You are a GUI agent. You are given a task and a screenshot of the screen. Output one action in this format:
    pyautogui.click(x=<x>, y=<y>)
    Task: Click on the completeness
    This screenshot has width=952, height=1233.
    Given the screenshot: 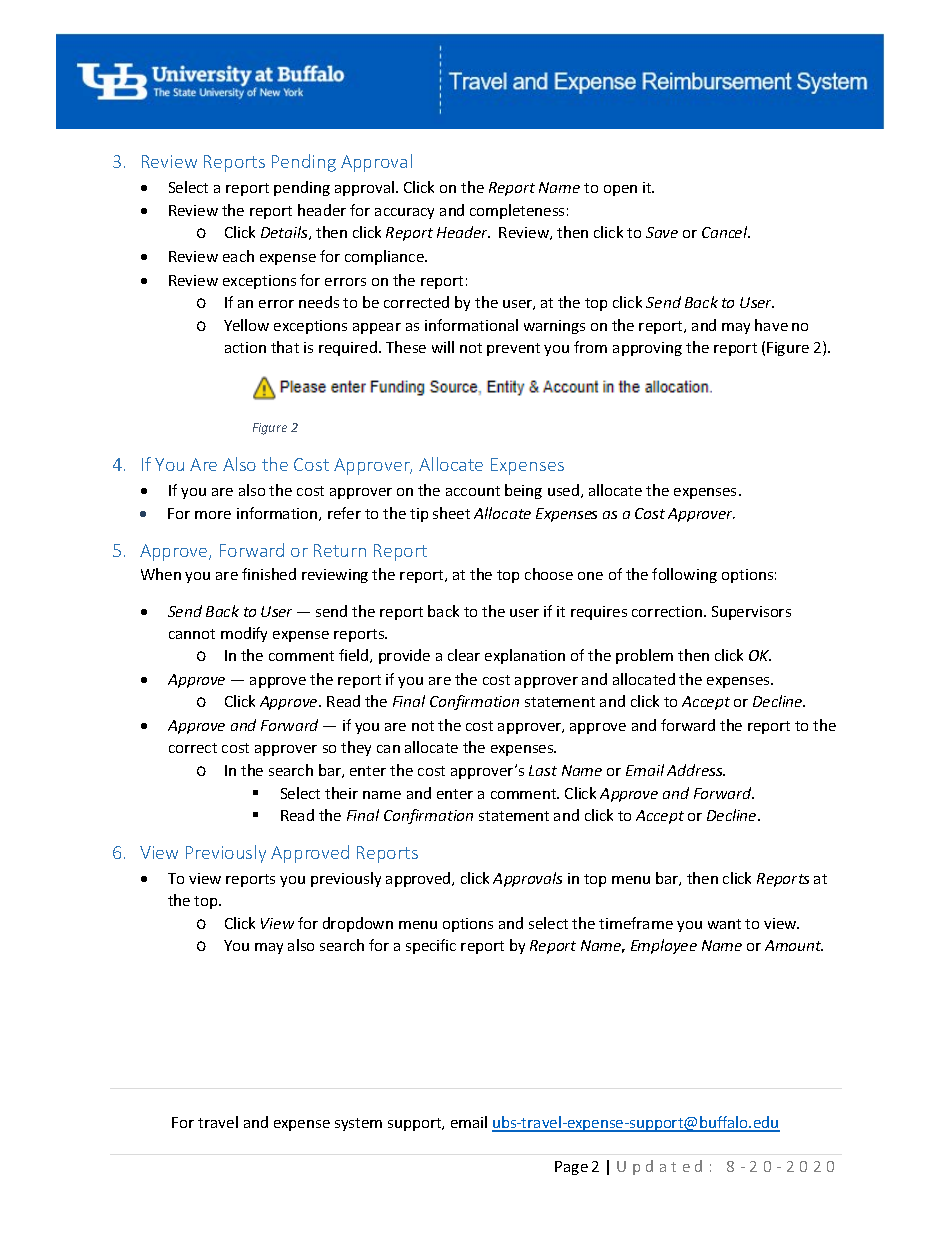 What is the action you would take?
    pyautogui.click(x=517, y=211)
